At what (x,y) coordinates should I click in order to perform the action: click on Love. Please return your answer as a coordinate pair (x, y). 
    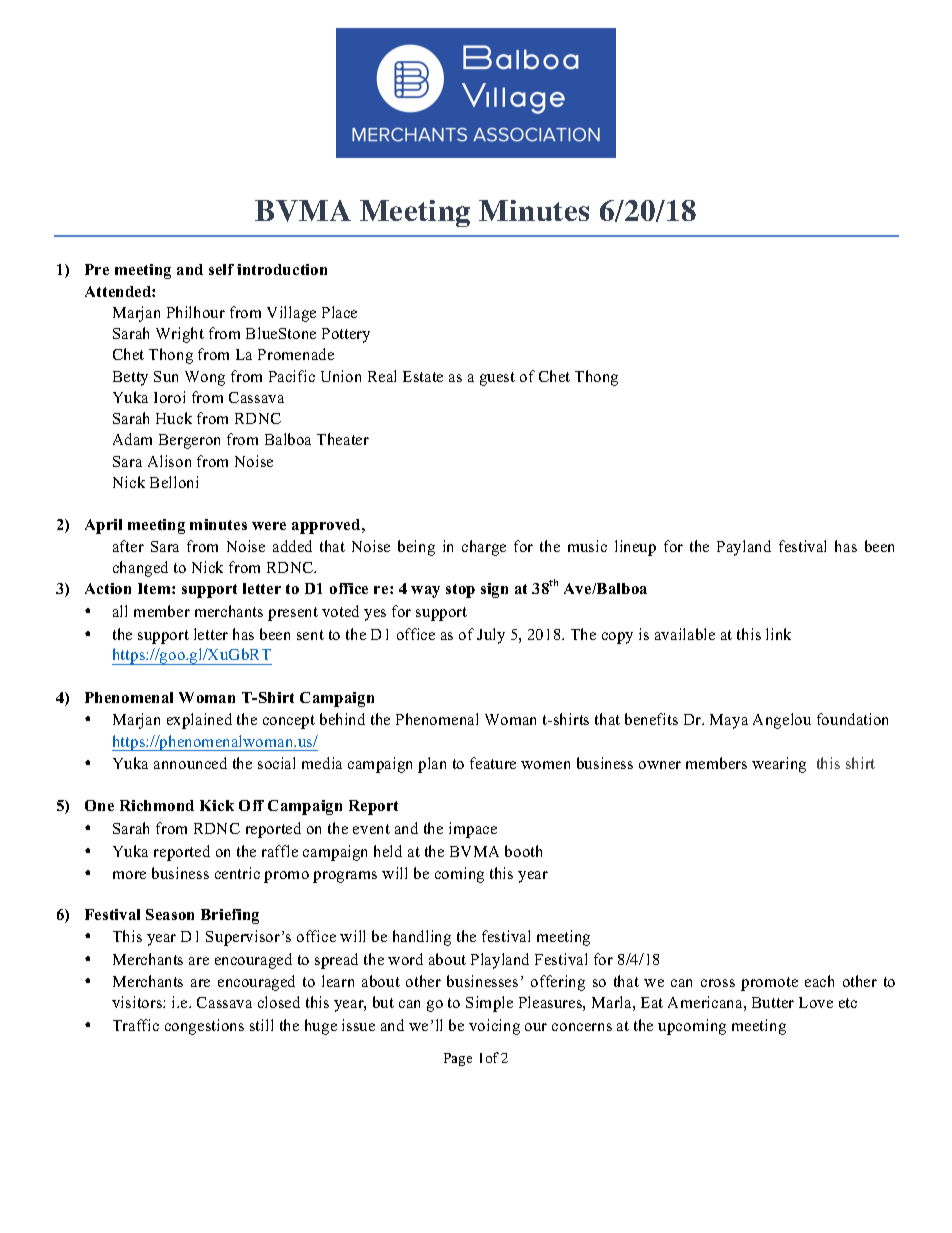
    Looking at the image, I should click on (816, 1002).
